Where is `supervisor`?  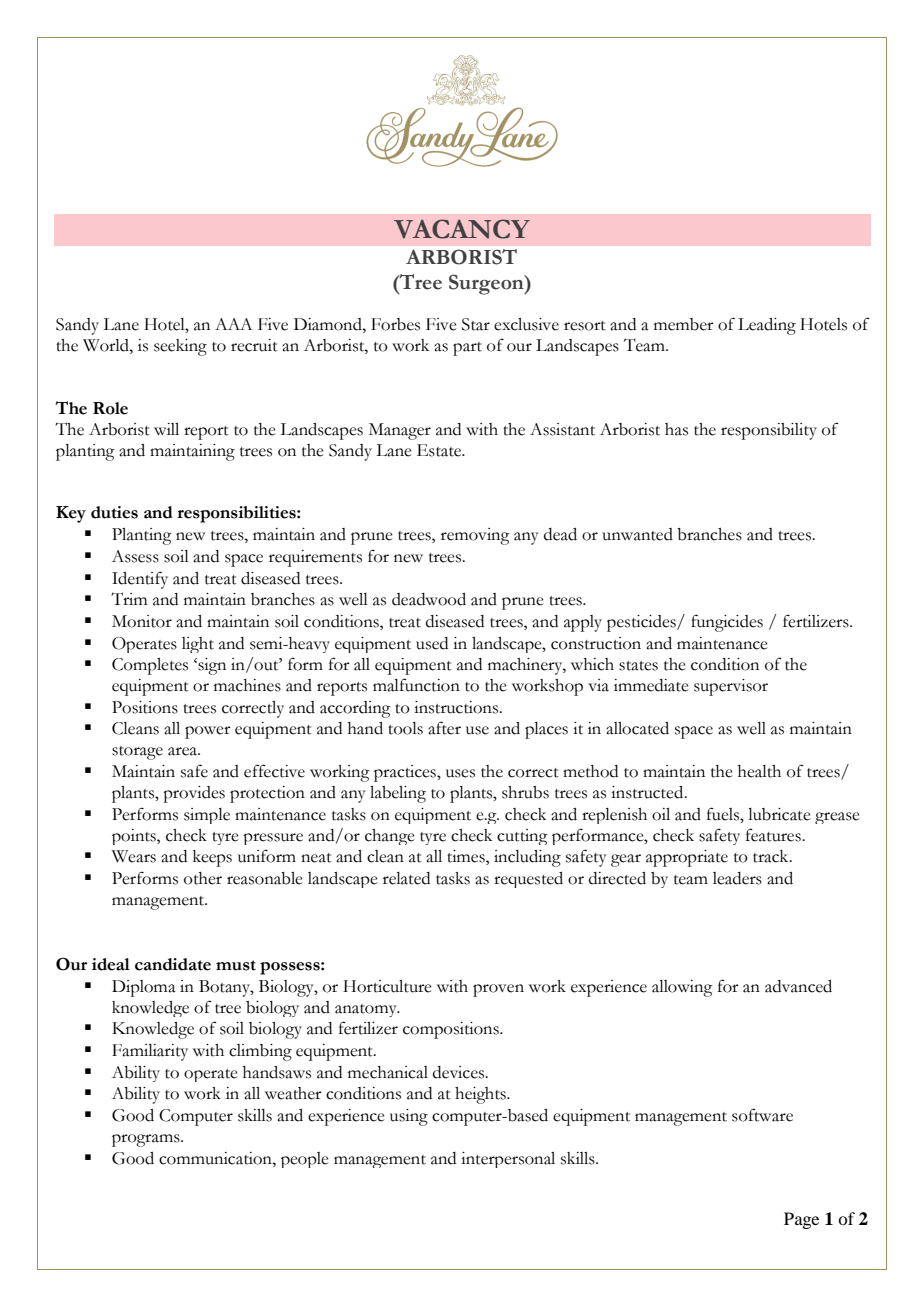 supervisor is located at coordinates (731, 687).
